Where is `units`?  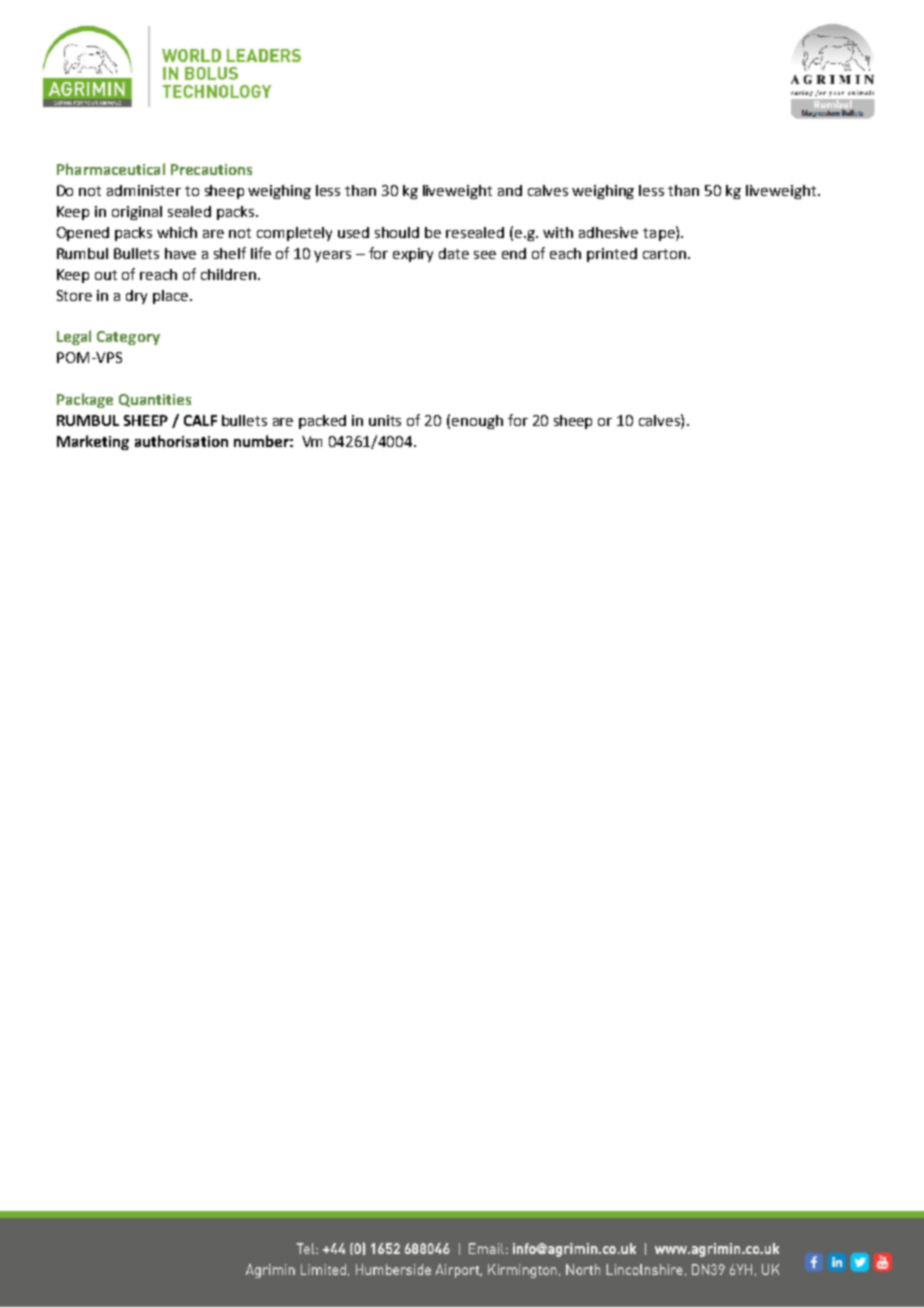 units is located at coordinates (385, 420).
